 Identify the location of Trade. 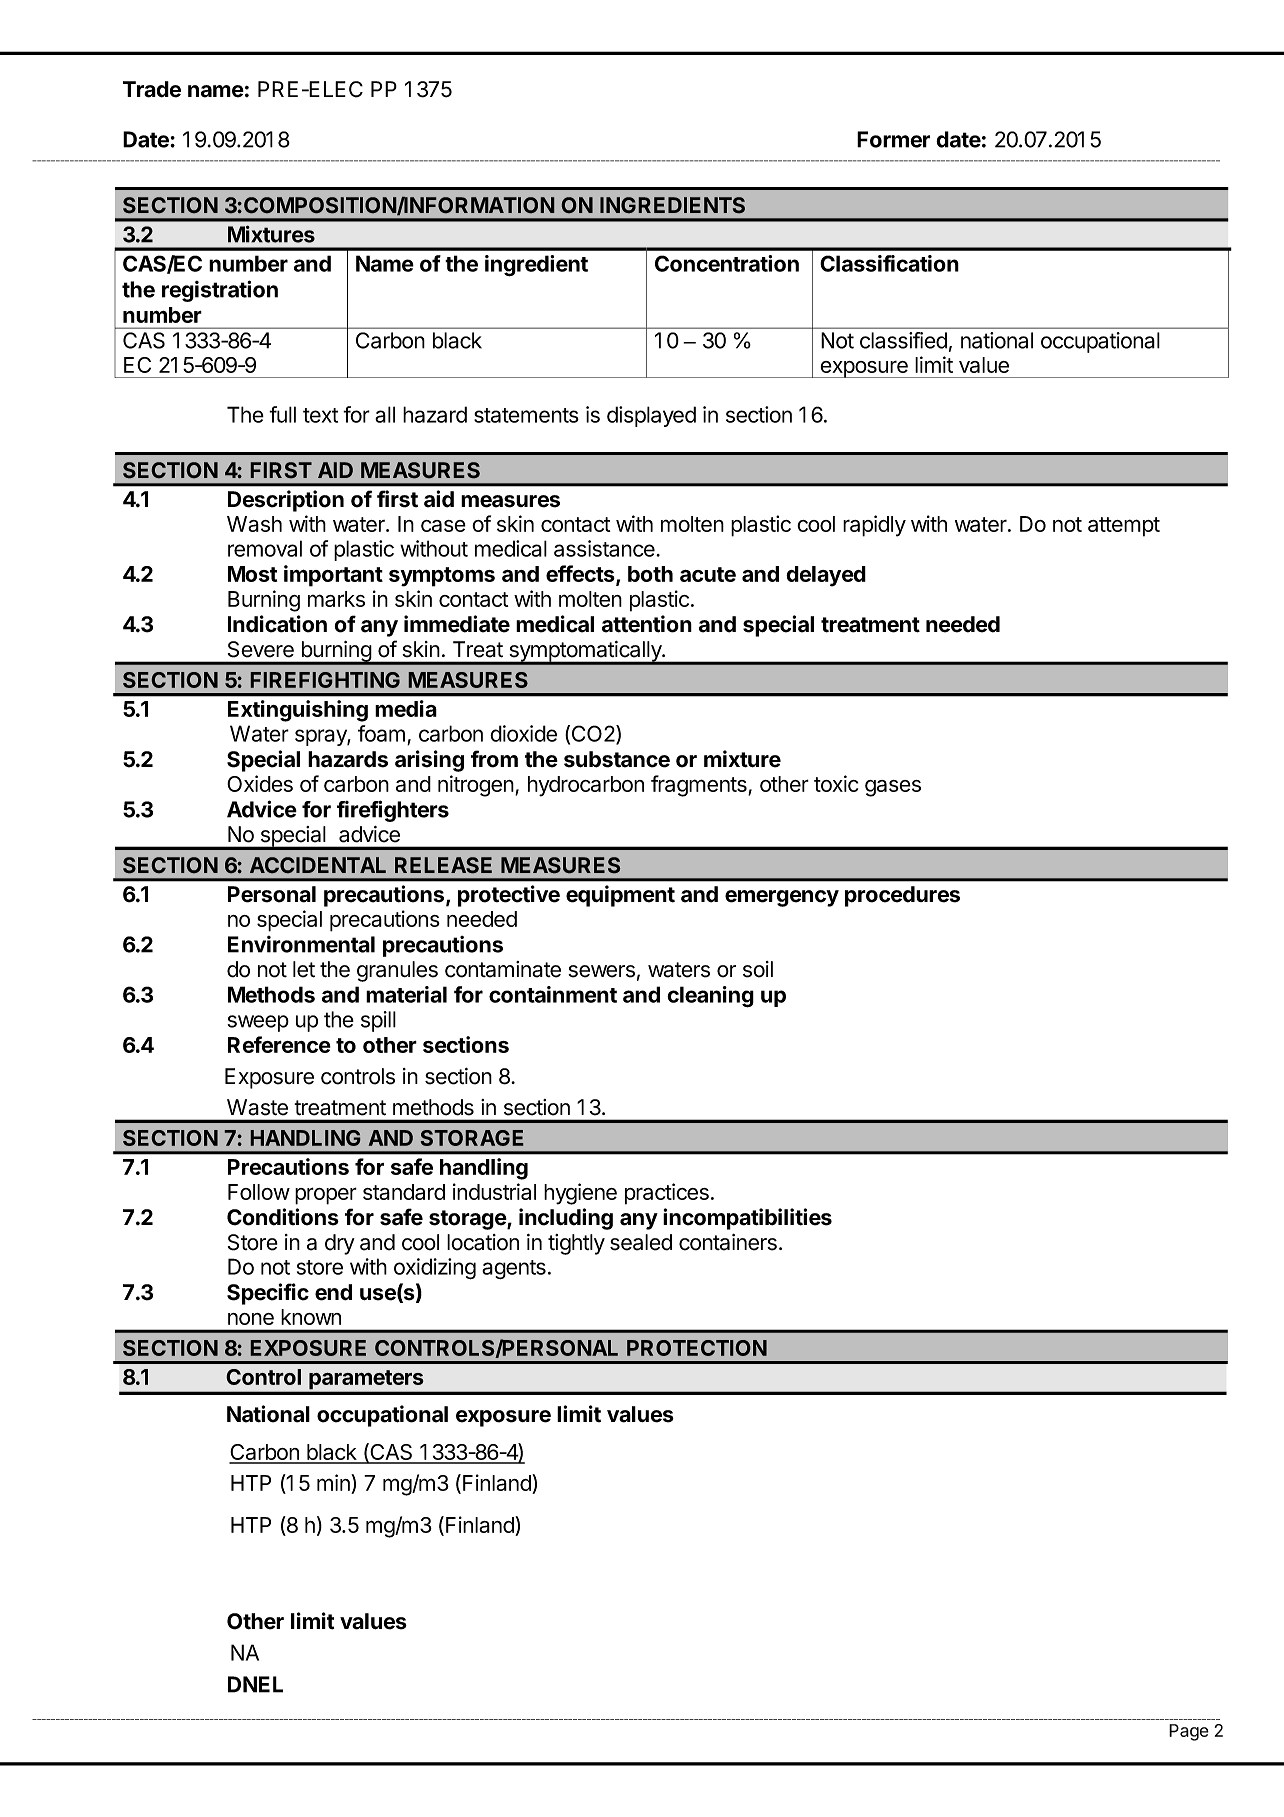
(152, 89).
